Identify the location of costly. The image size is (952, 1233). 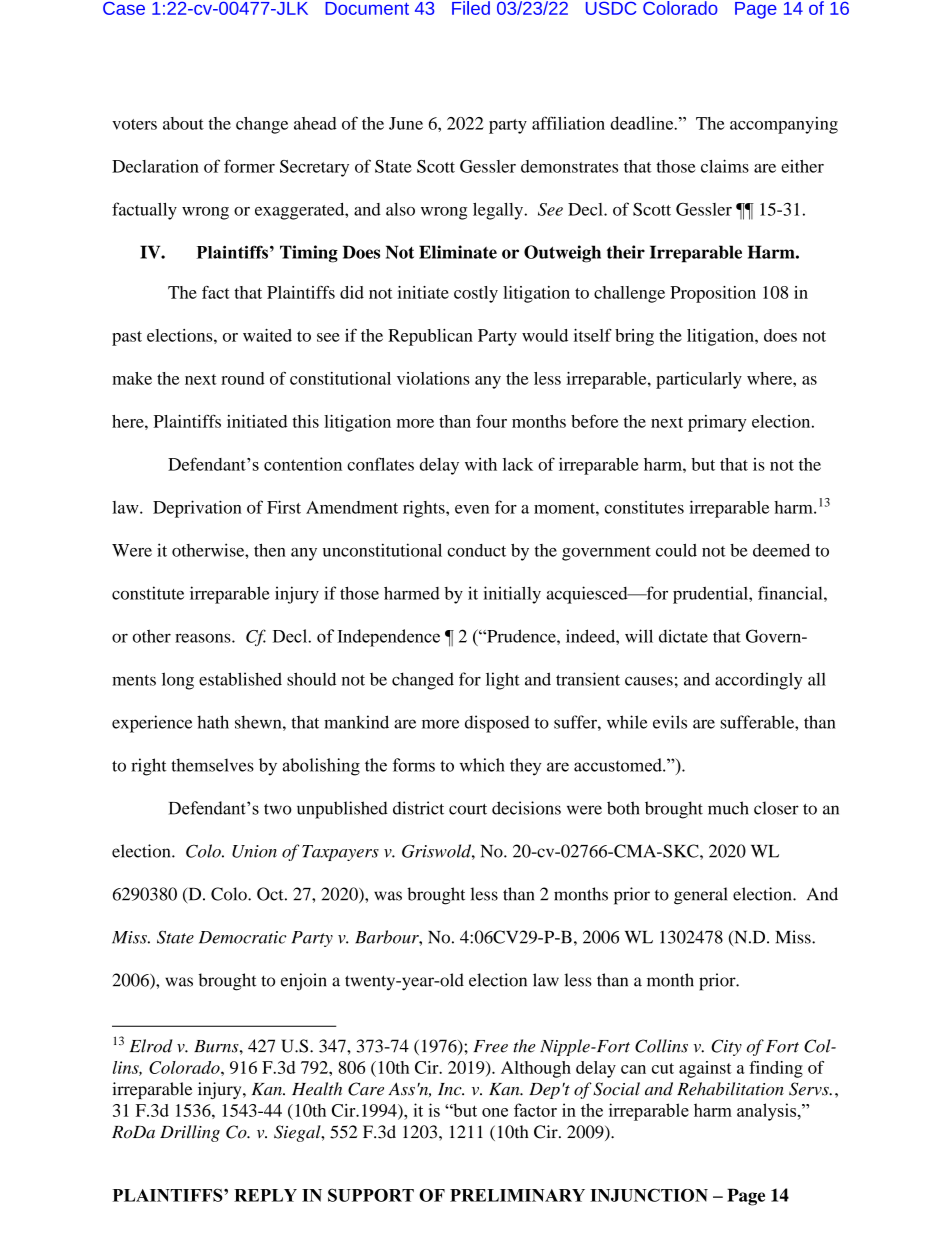
(476, 294).
